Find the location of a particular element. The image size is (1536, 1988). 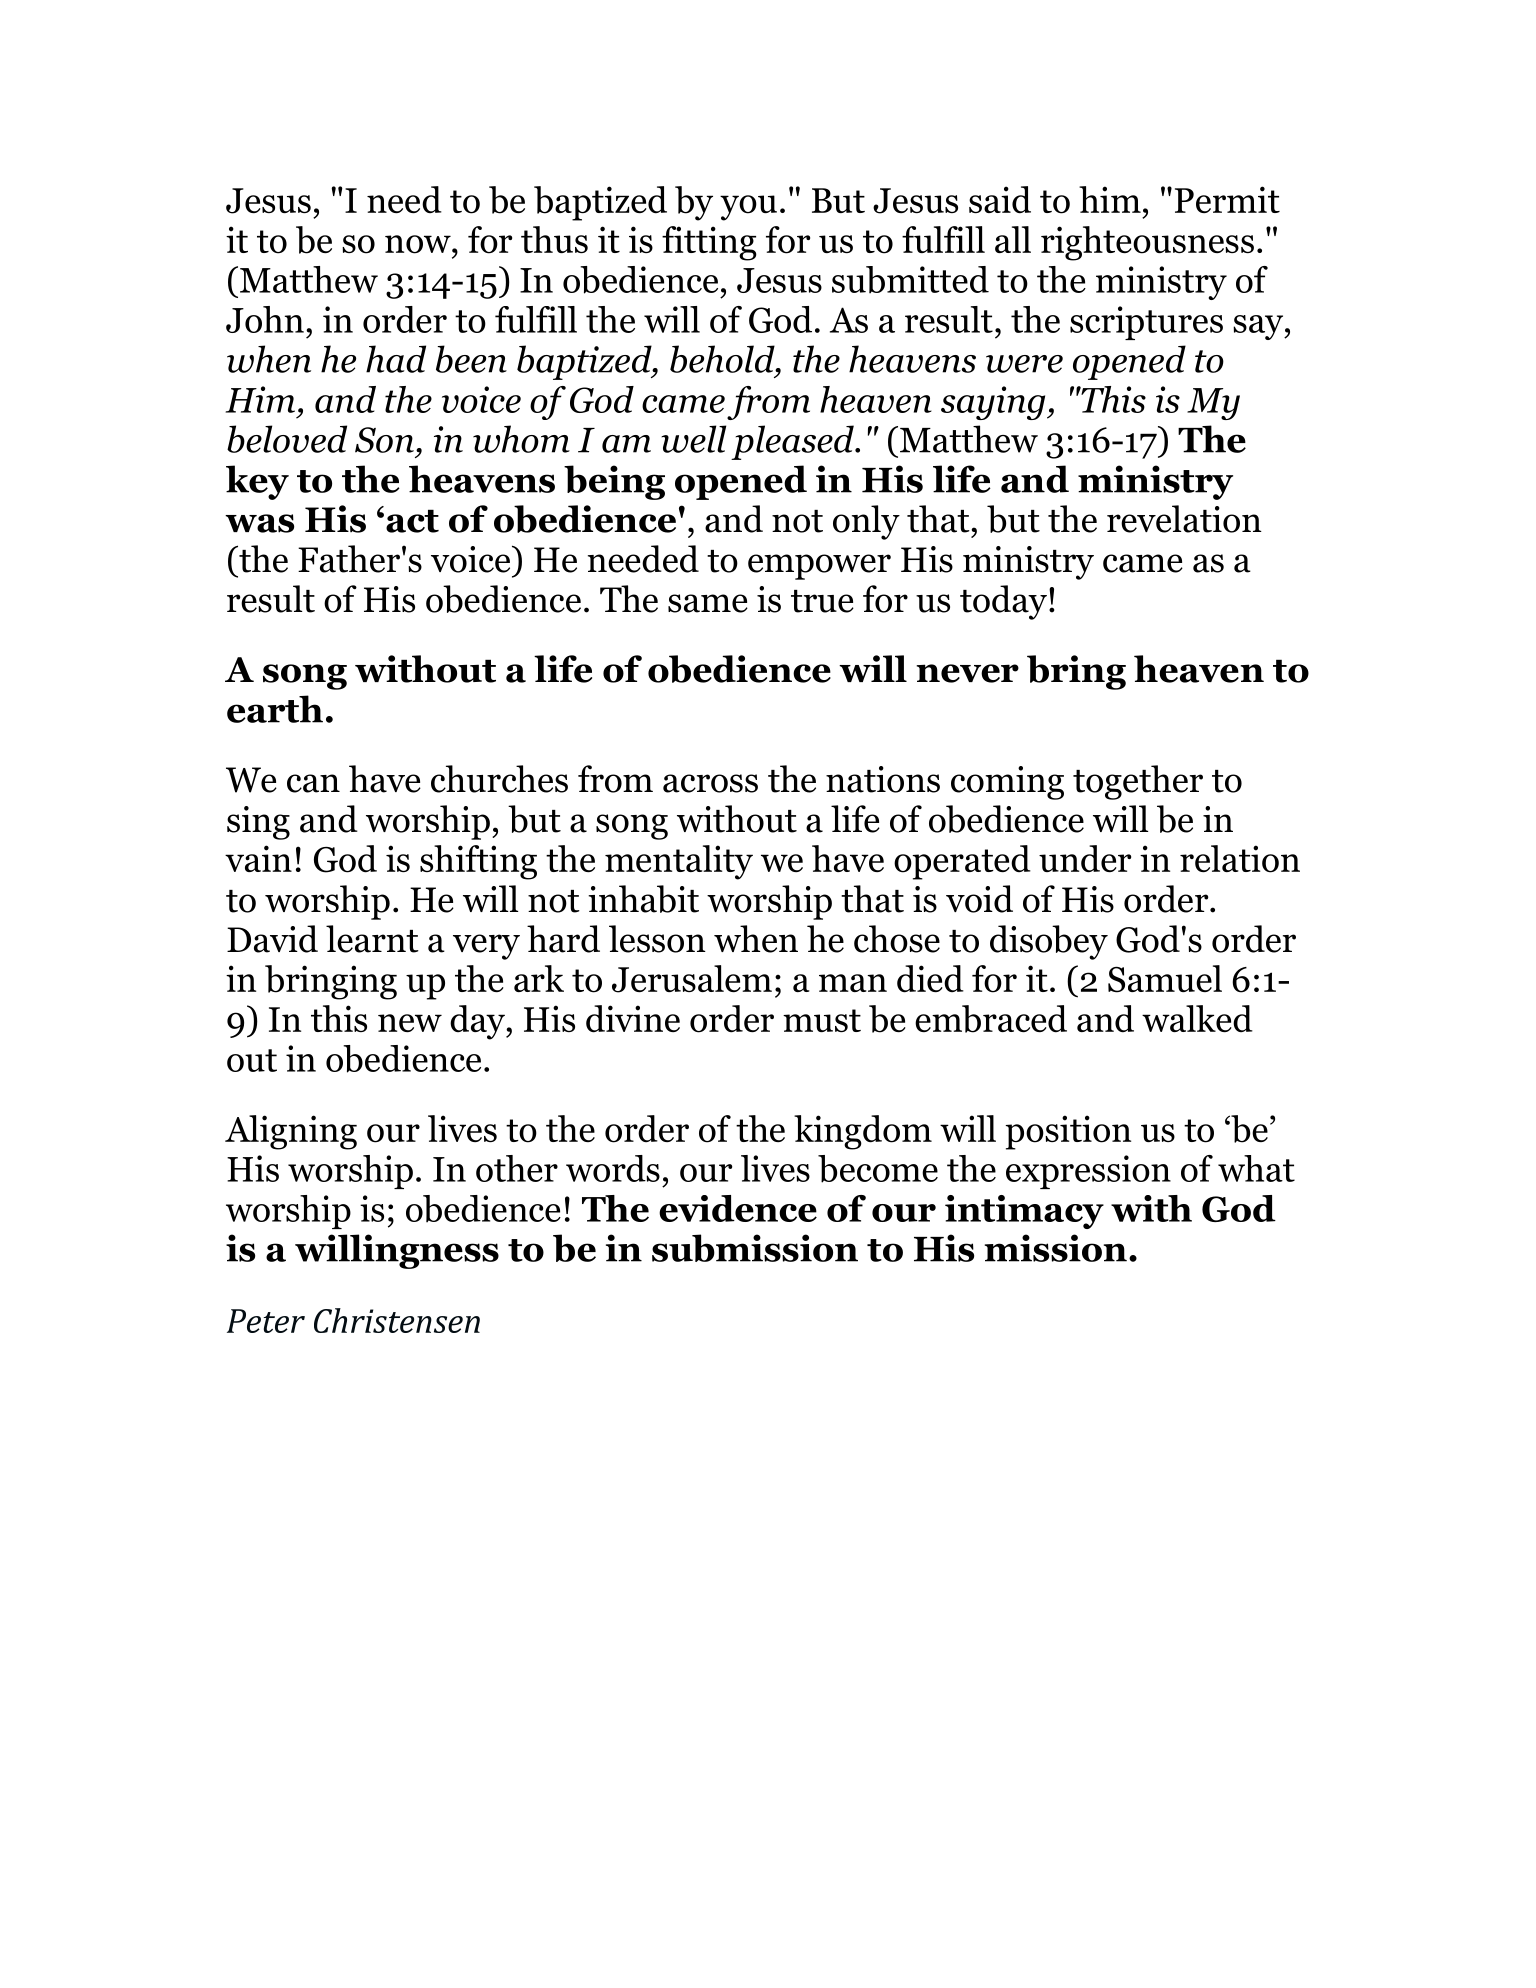

now is located at coordinates (419, 244).
